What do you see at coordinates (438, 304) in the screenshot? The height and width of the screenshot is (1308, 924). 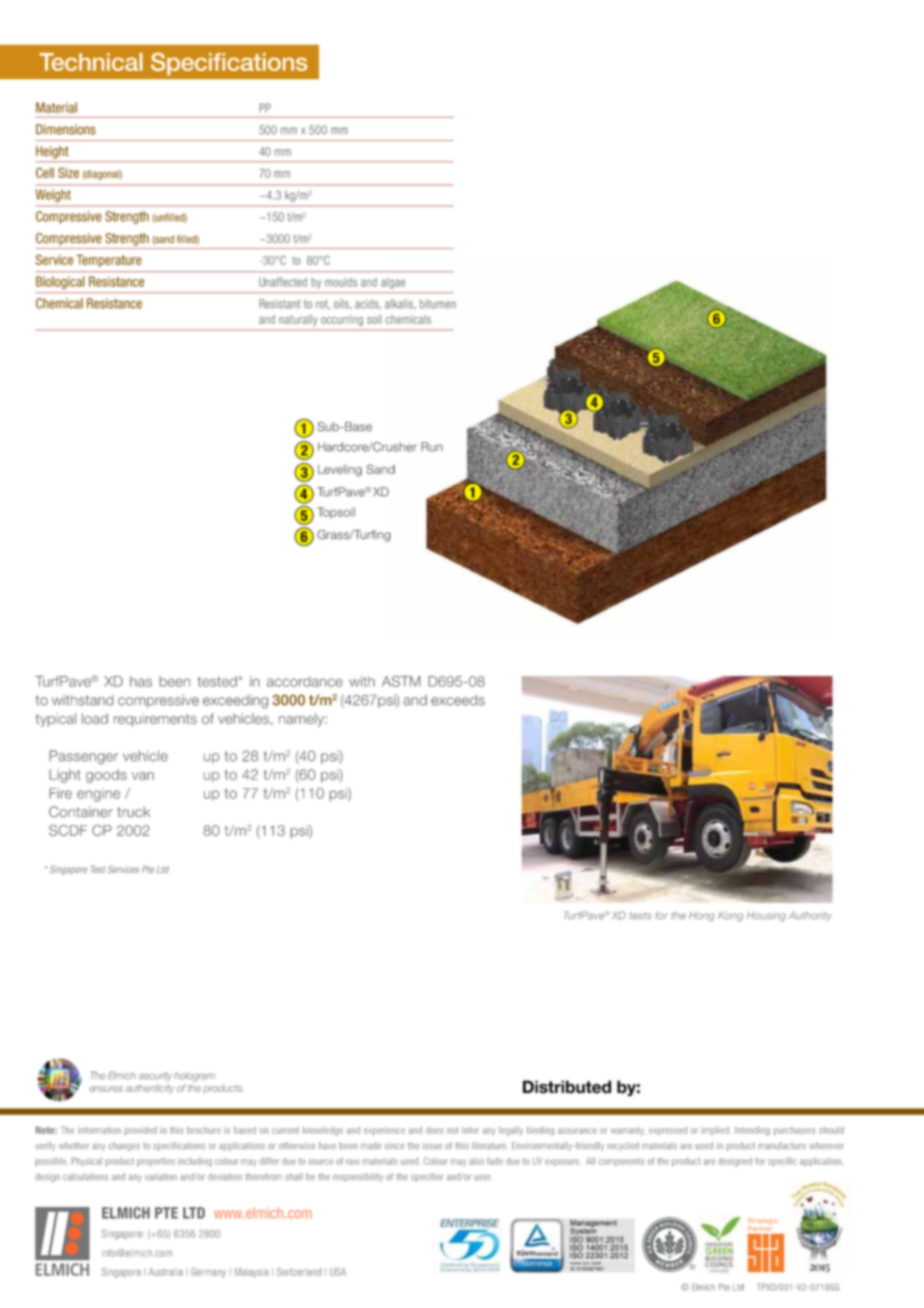 I see `bitumen` at bounding box center [438, 304].
